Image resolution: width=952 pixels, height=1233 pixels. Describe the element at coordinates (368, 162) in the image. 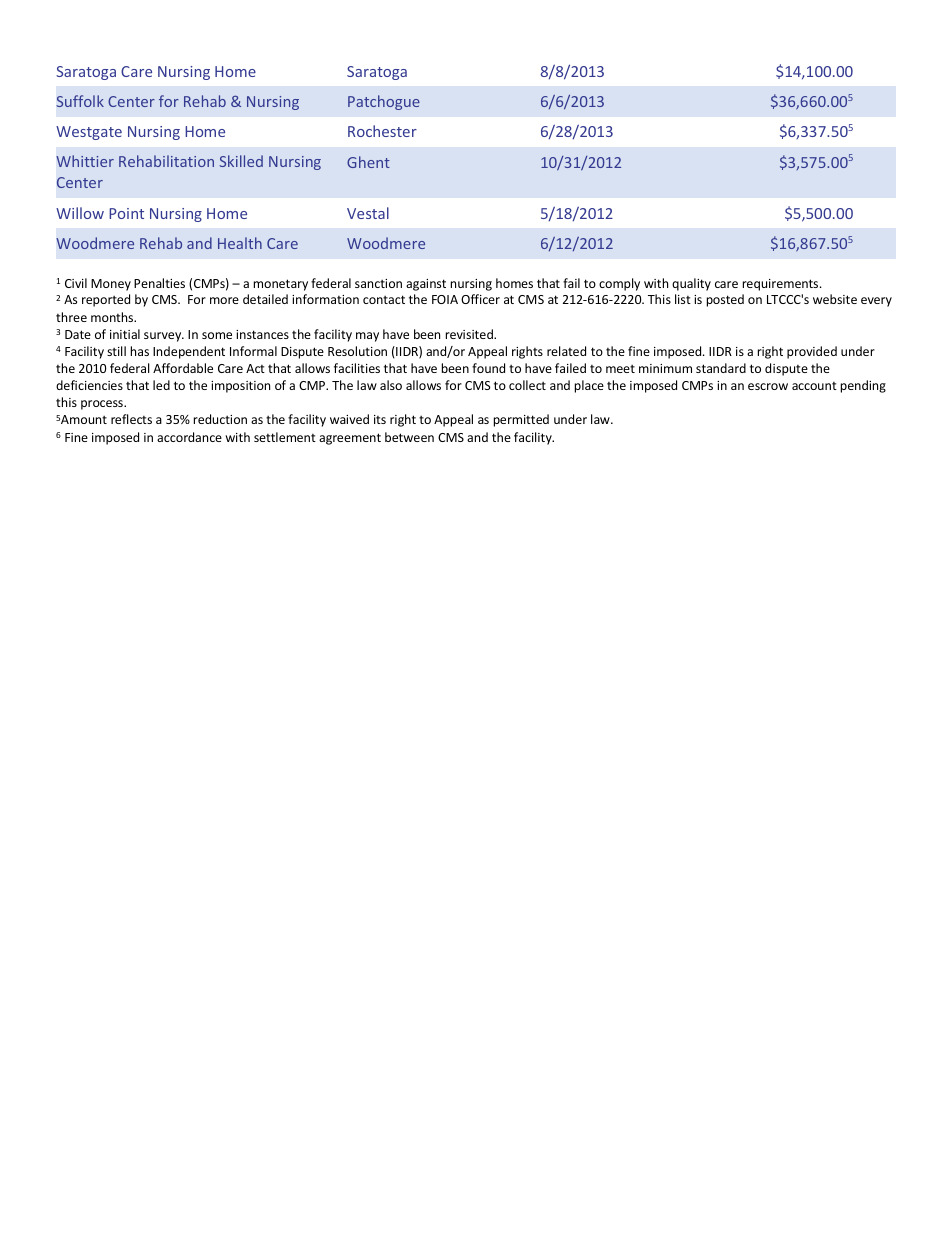

I see `Ghent` at that location.
